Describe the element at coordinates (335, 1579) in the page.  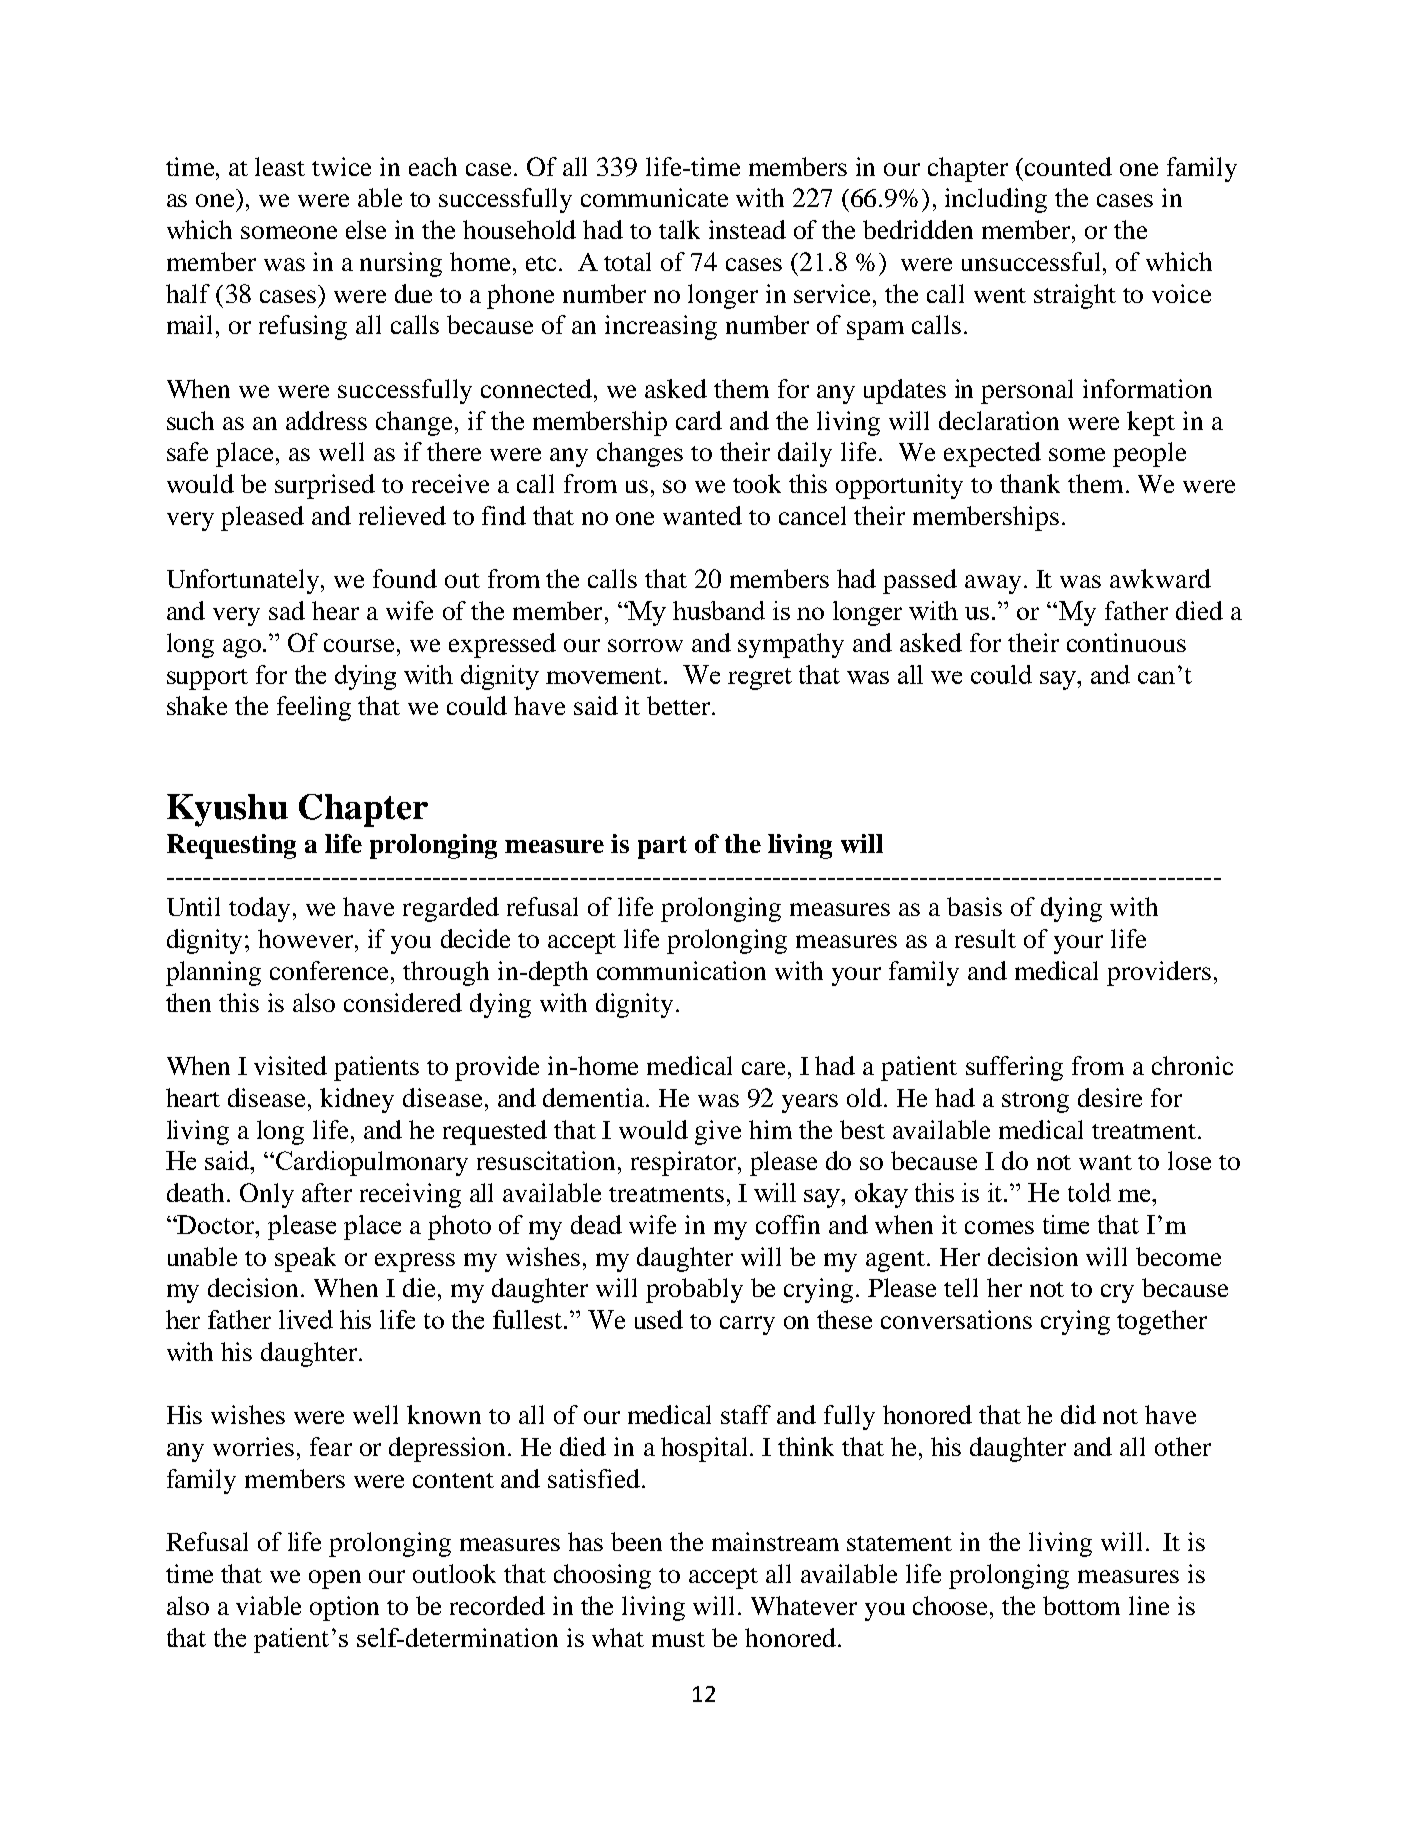
I see `open` at that location.
